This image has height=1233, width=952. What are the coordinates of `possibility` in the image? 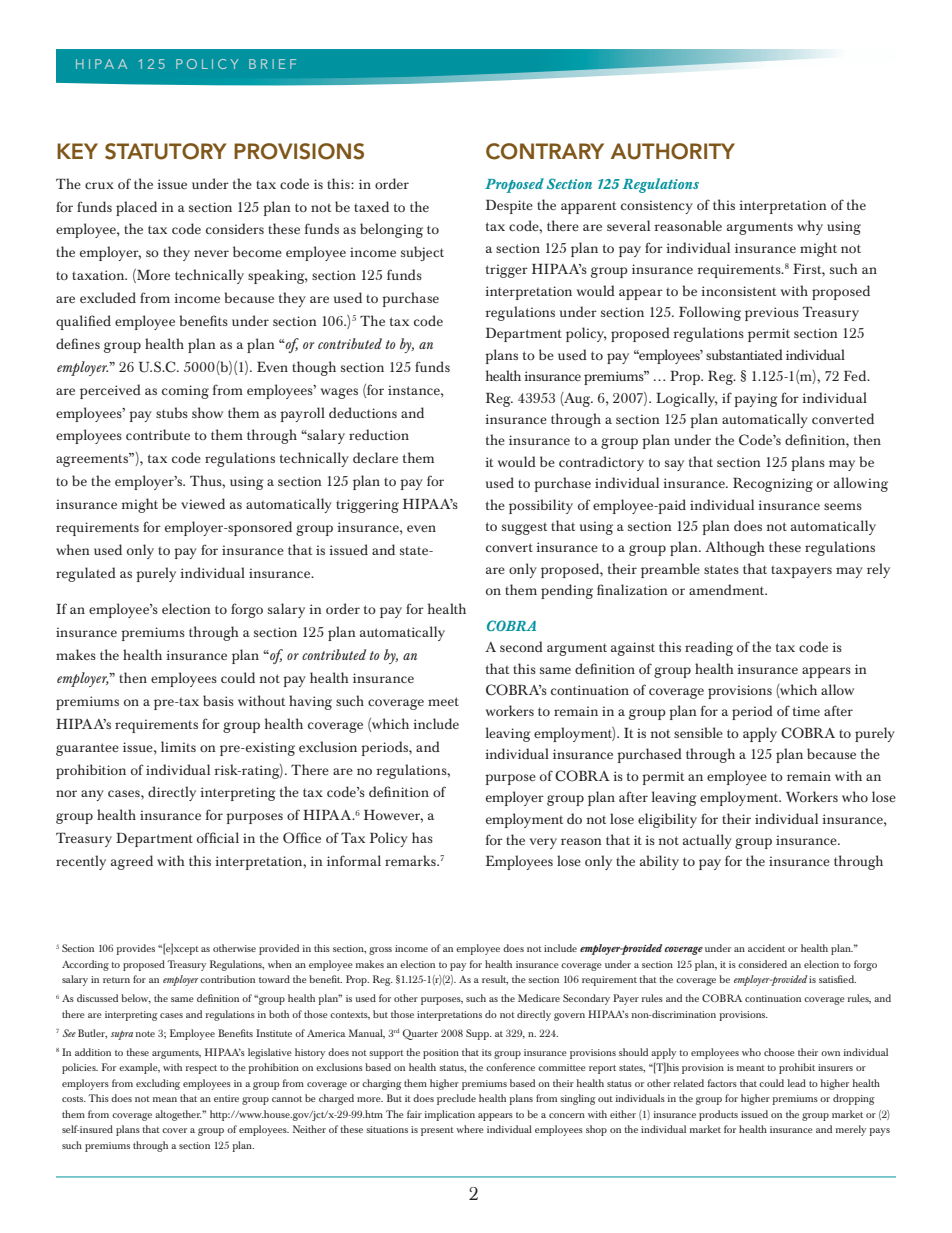 It's located at (541, 506).
